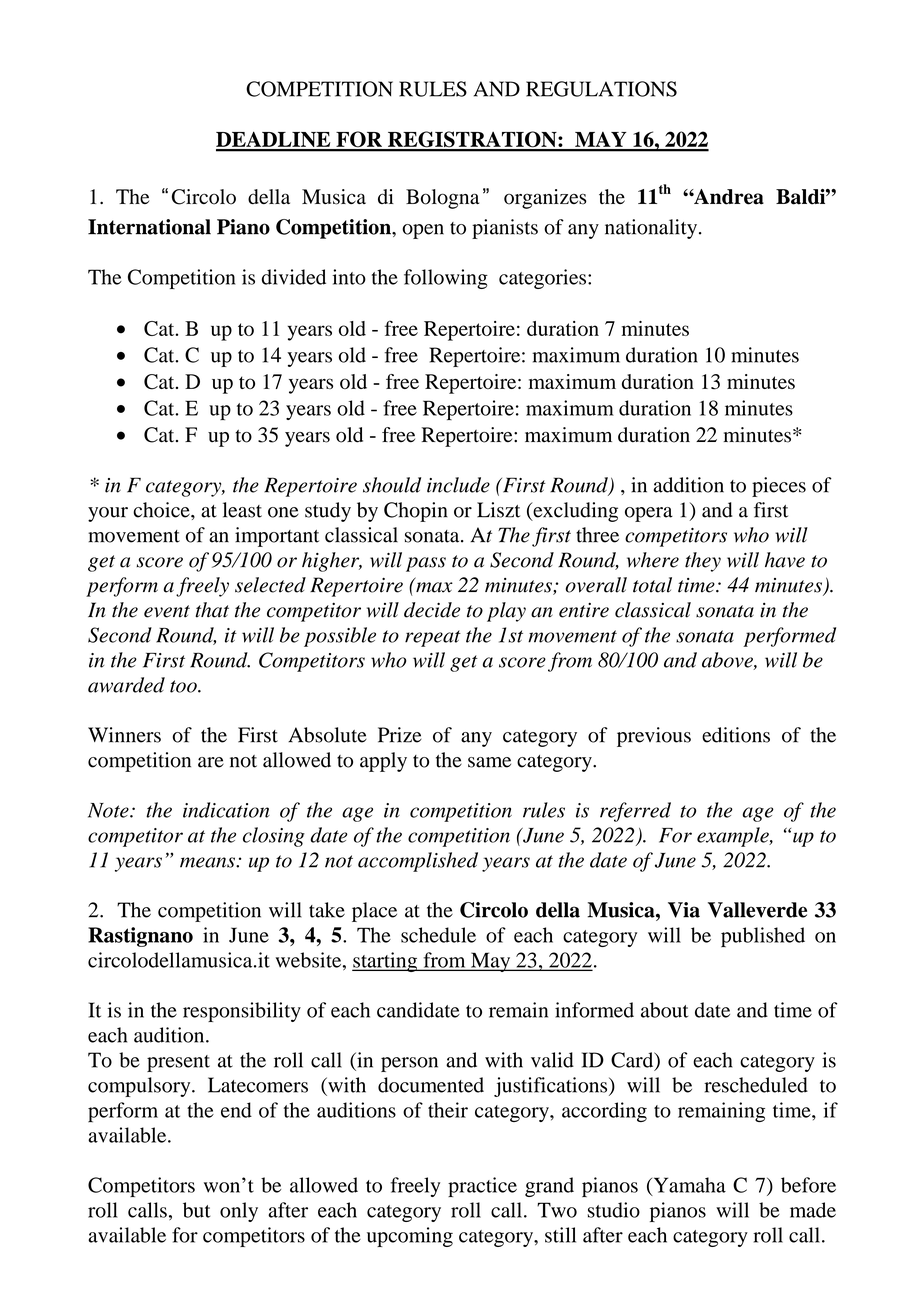 This document has height=1308, width=924. What do you see at coordinates (458, 485) in the document?
I see `include` at bounding box center [458, 485].
